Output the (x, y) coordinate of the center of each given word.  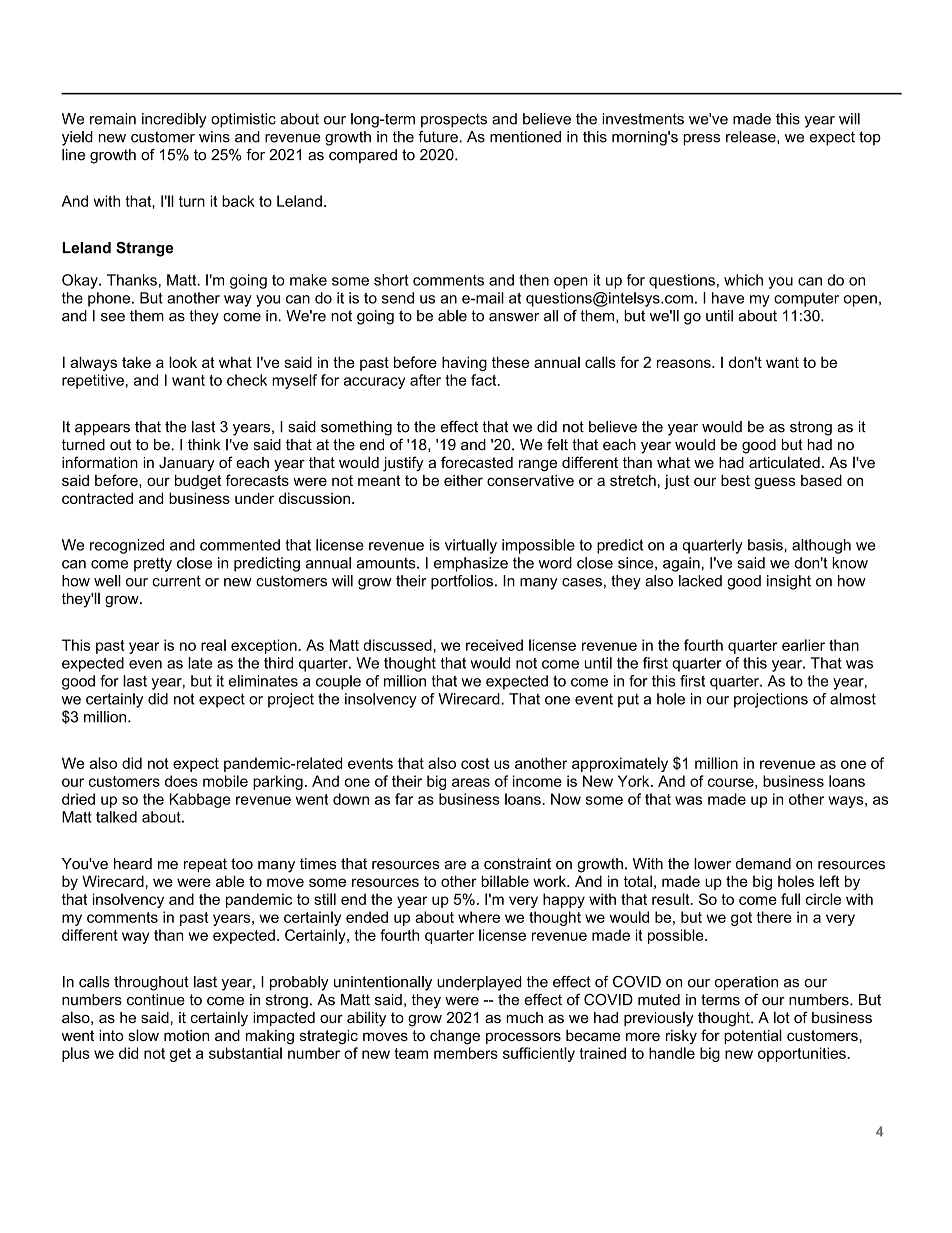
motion (186, 1035)
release (752, 137)
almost (853, 699)
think (204, 444)
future (439, 137)
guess (775, 483)
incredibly (174, 120)
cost (475, 763)
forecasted (477, 462)
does (181, 781)
